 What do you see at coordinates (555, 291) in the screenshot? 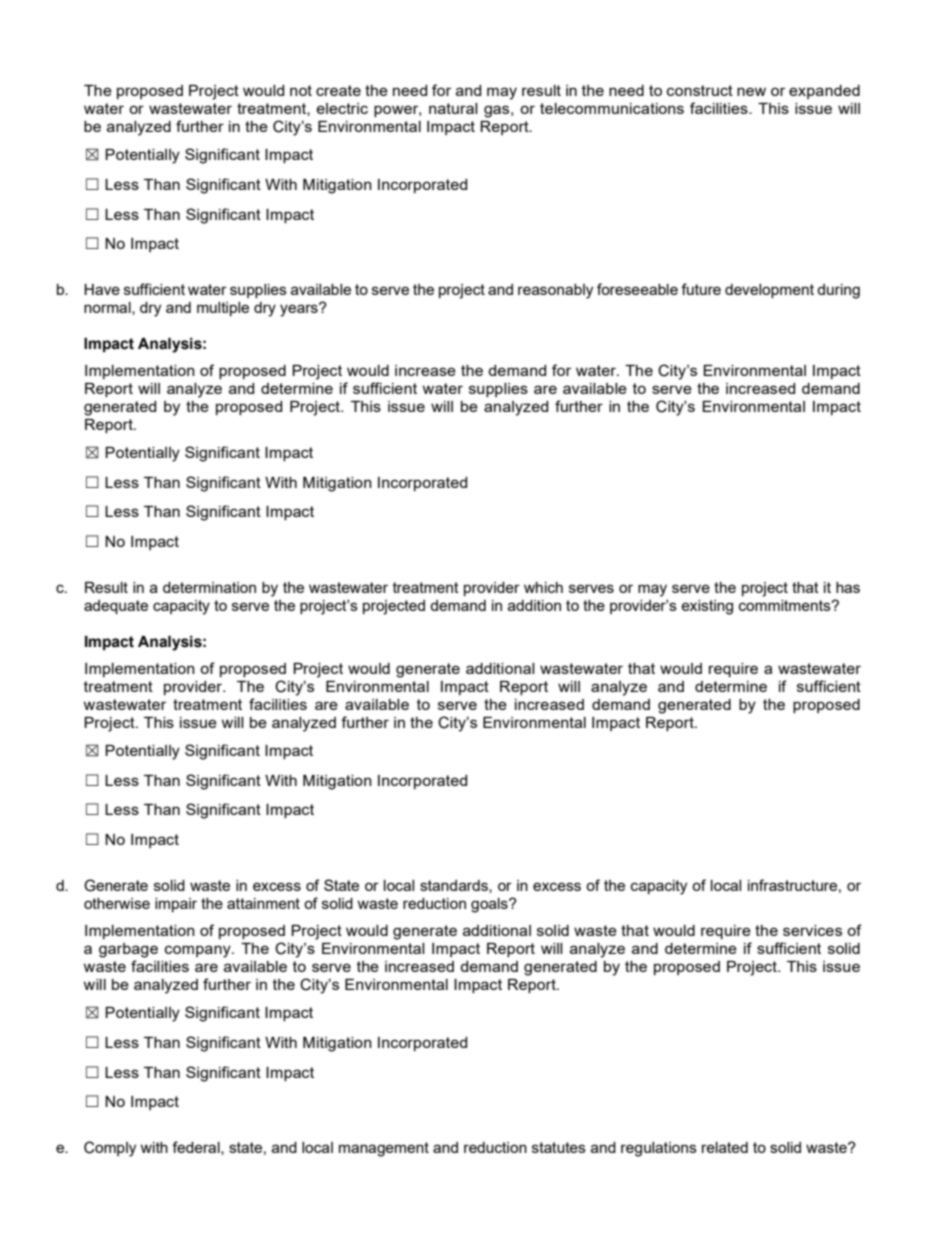
I see `reasonably` at bounding box center [555, 291].
